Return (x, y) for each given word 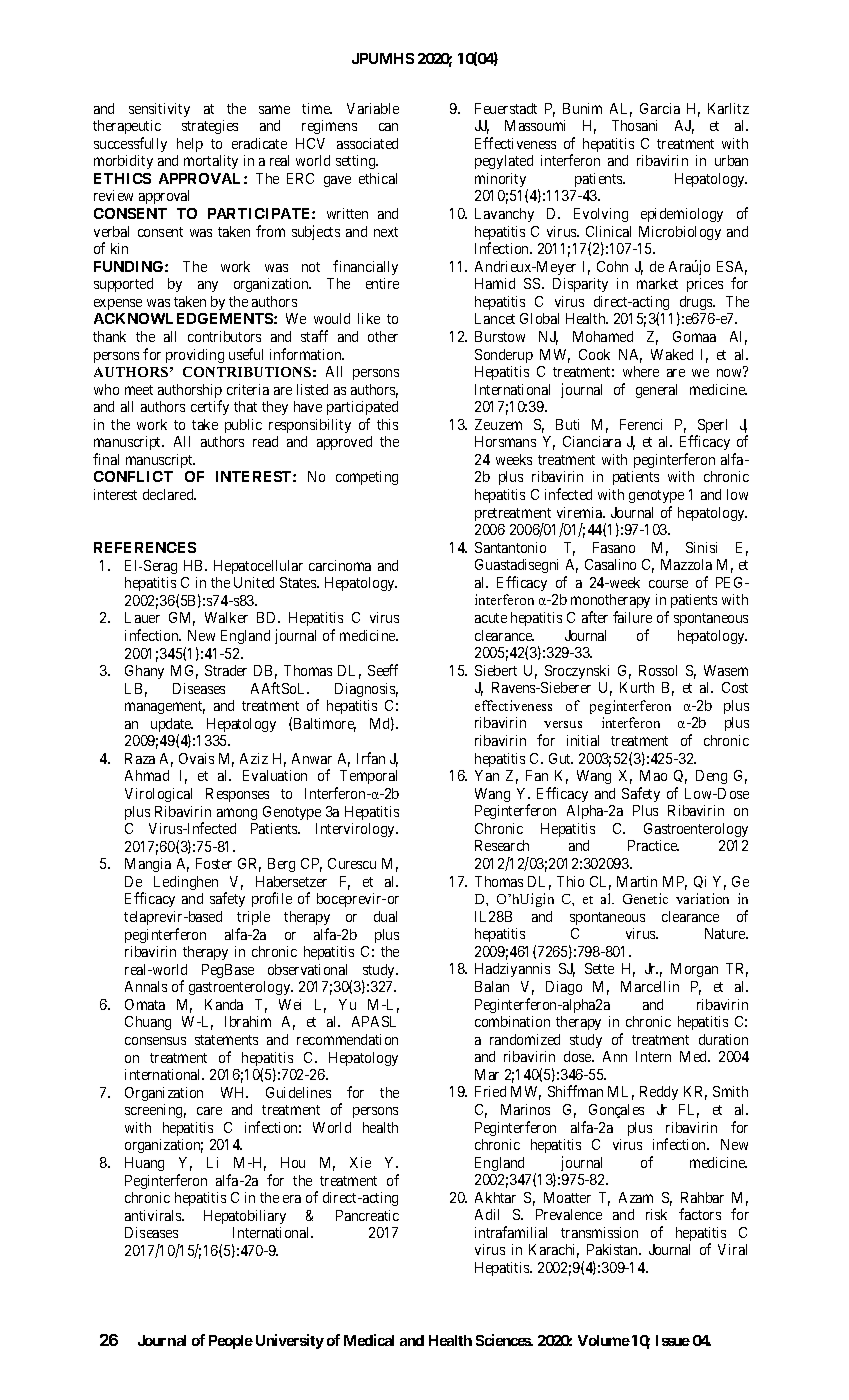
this (387, 424)
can (388, 127)
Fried (490, 1091)
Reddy (659, 1093)
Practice (653, 845)
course (668, 584)
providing (195, 356)
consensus (155, 1041)
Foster (214, 863)
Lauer (142, 617)
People (231, 1342)
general (656, 391)
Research (502, 845)
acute (491, 618)
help (190, 145)
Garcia (660, 108)
